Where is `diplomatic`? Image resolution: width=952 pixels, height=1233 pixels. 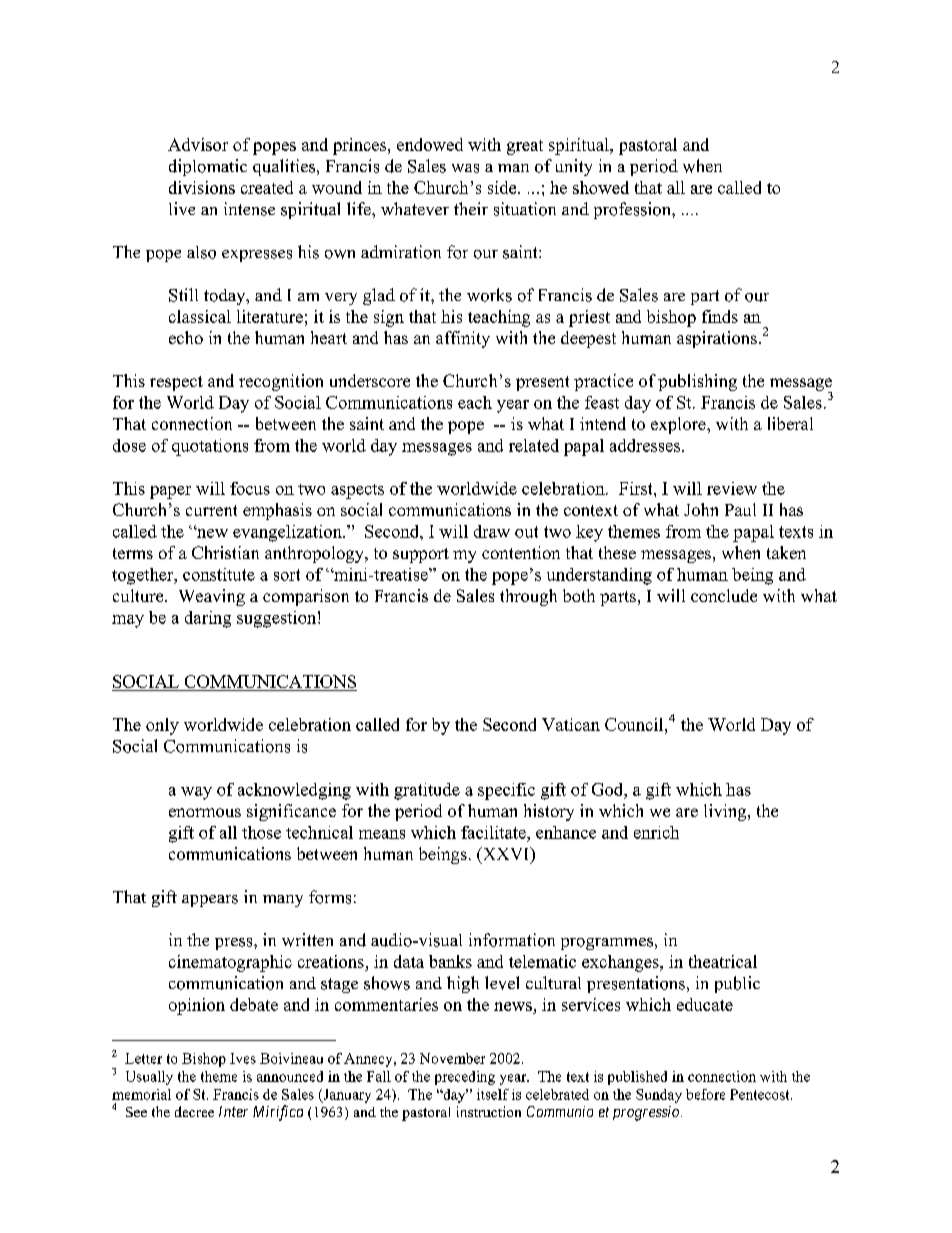
diplomatic is located at coordinates (208, 167).
